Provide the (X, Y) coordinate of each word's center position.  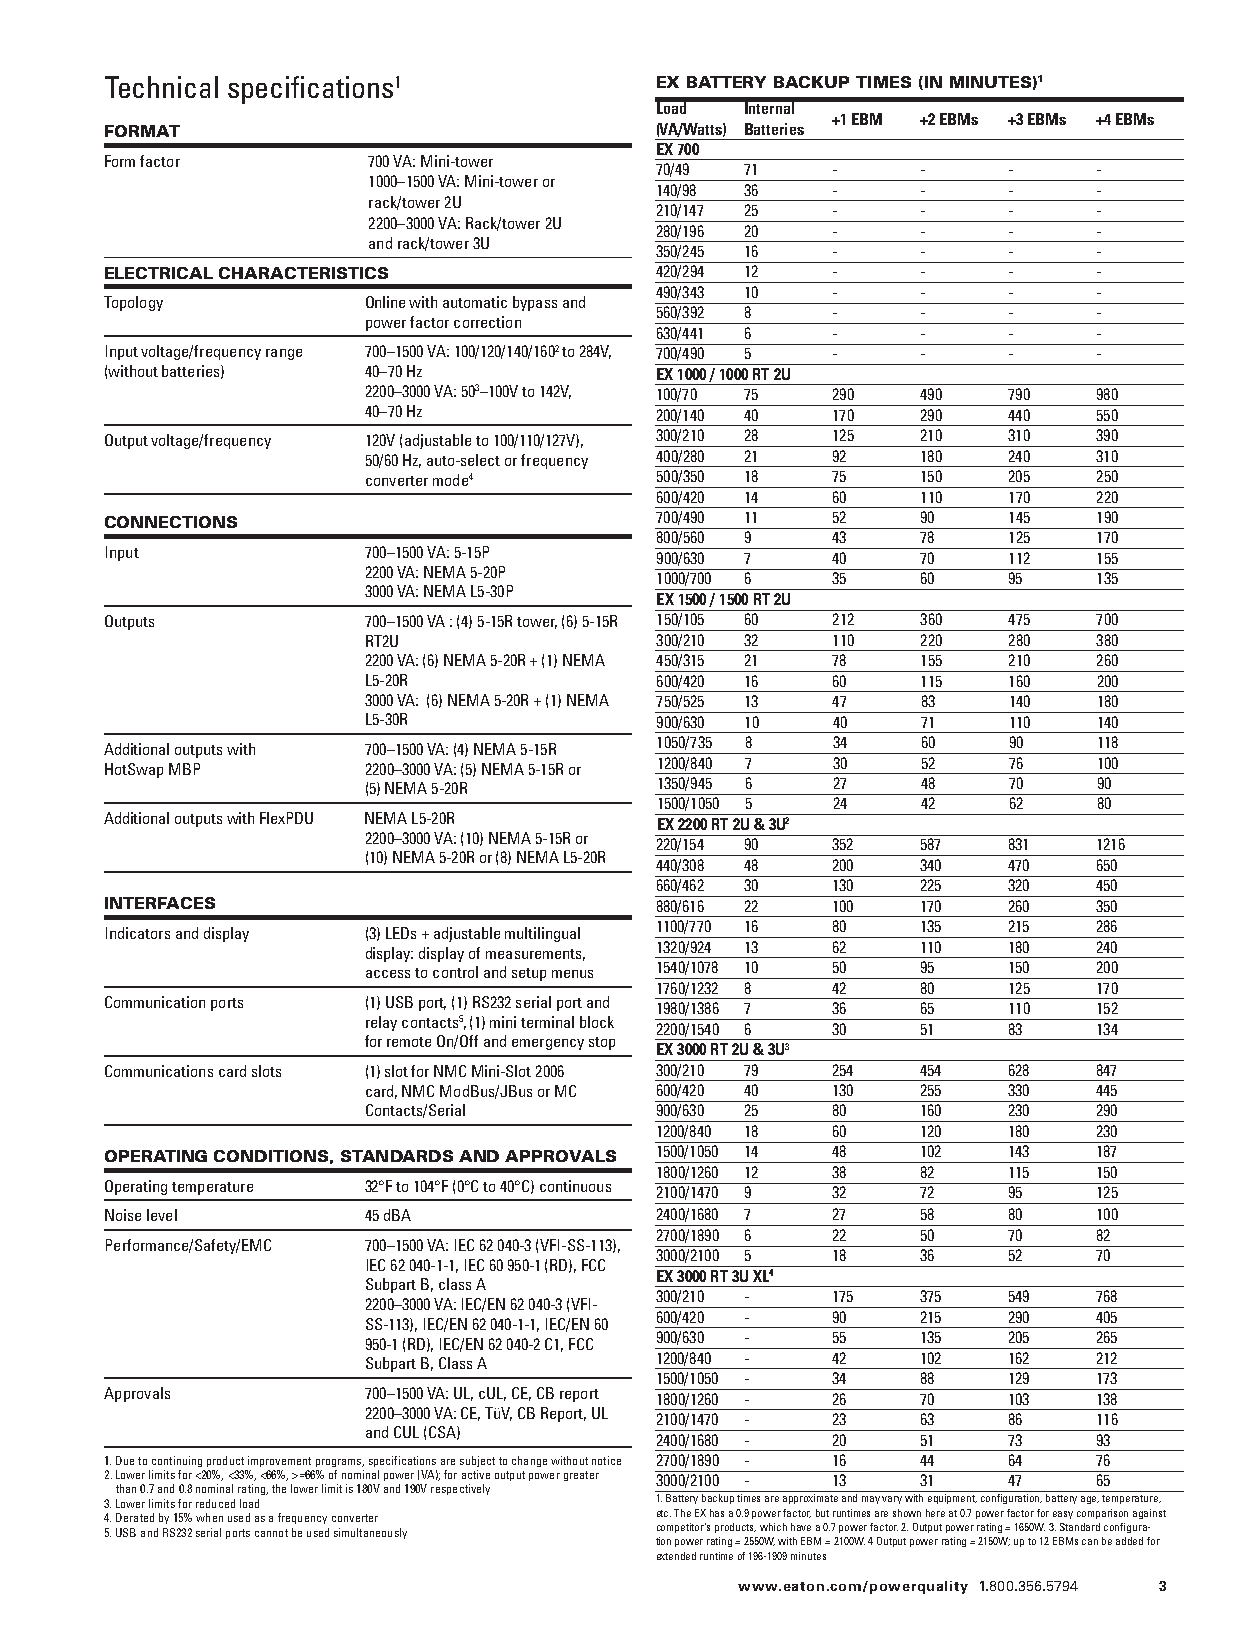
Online (385, 302)
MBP (184, 769)
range (284, 354)
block (597, 1022)
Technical (161, 87)
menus (572, 974)
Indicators (138, 933)
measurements (535, 955)
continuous (575, 1186)
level (162, 1215)
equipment (952, 1499)
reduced (215, 1503)
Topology (133, 303)
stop (602, 1043)
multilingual (542, 934)
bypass (535, 303)
